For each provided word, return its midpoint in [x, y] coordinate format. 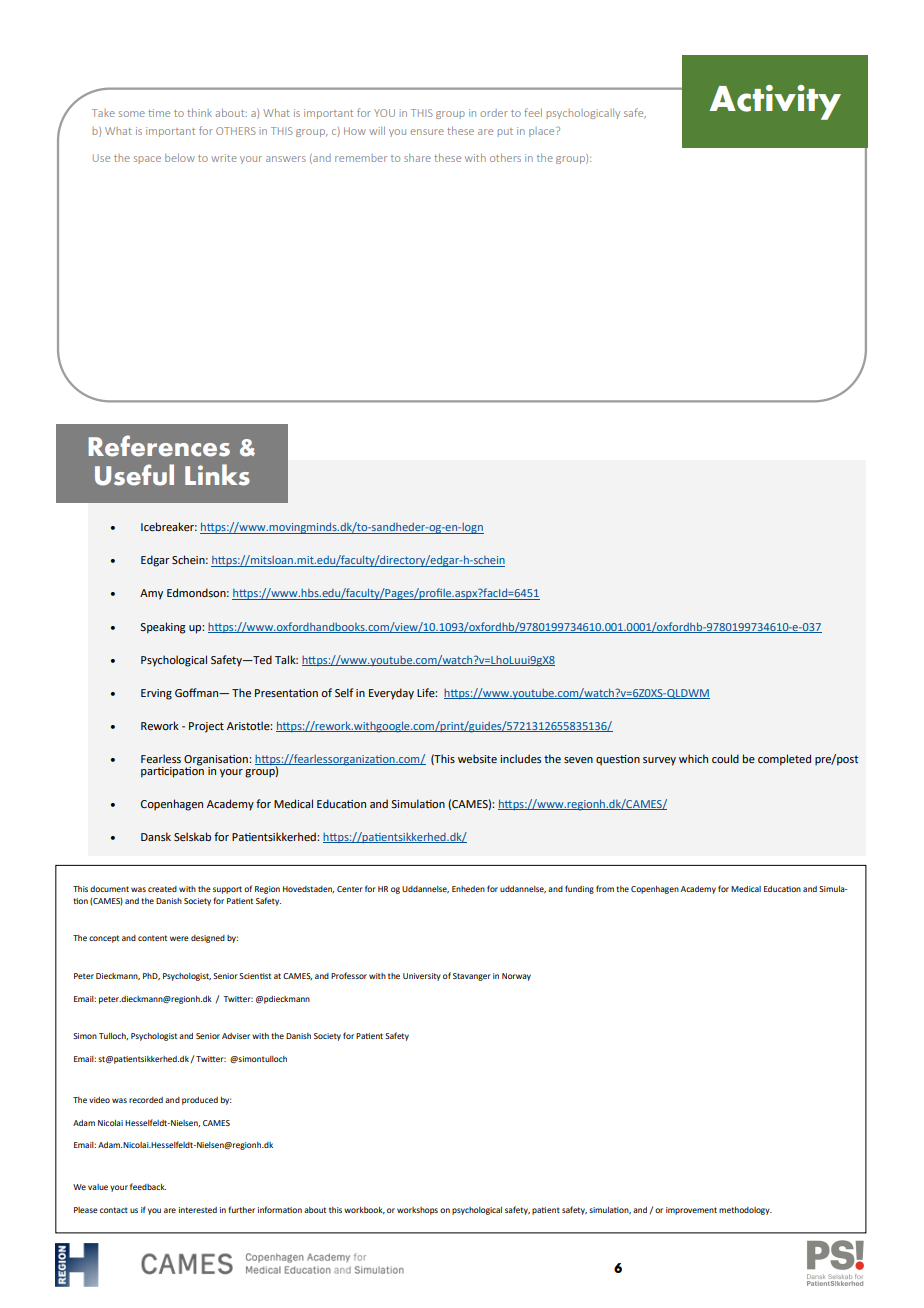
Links [217, 475]
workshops [417, 1211]
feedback [148, 1186]
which [693, 758]
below [180, 158]
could [725, 758]
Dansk [156, 836]
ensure [427, 132]
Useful [134, 475]
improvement [691, 1211]
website [477, 758]
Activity [775, 102]
